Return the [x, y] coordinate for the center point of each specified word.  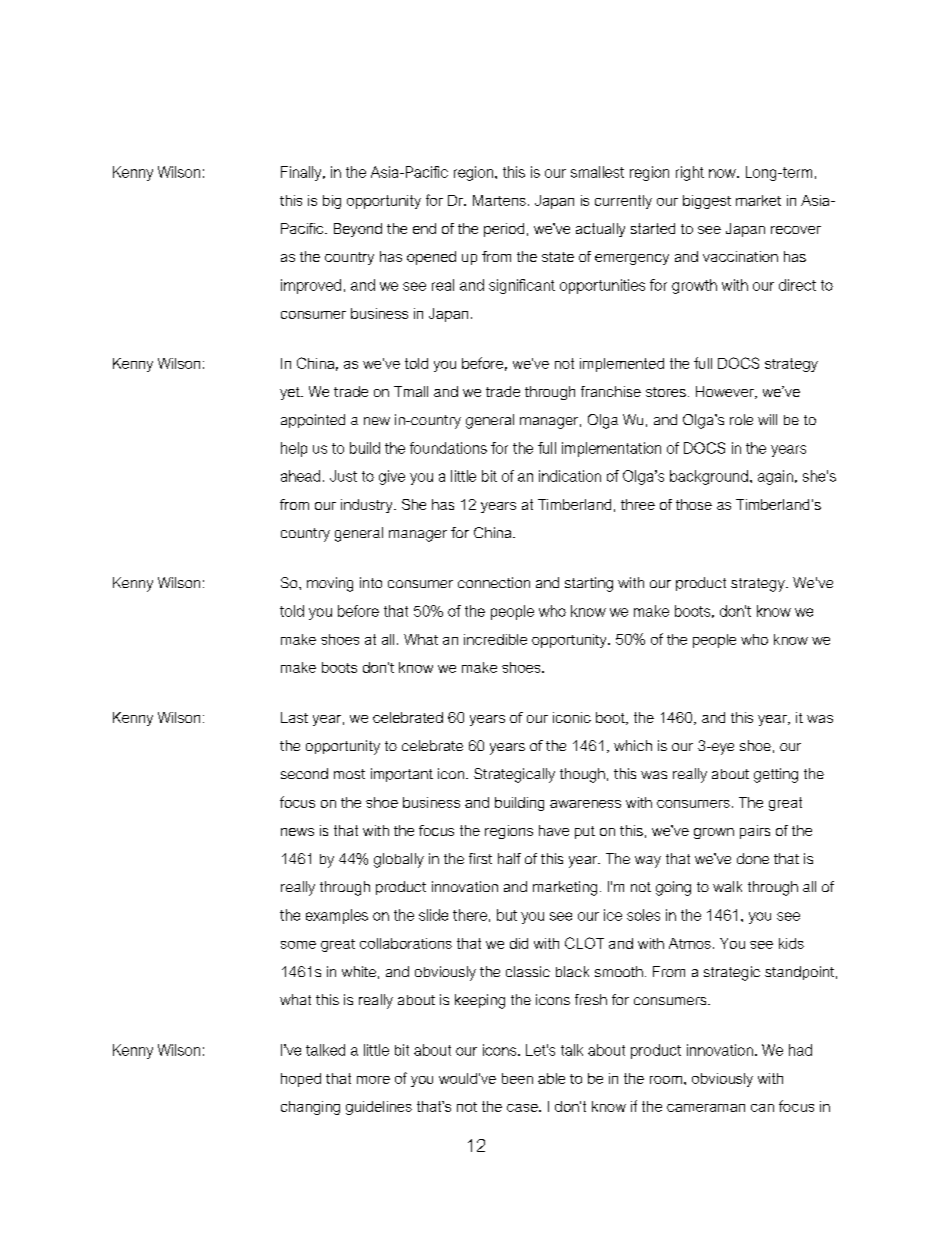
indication [570, 476]
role [741, 419]
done [753, 858]
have [554, 830]
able [551, 1078]
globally [399, 860]
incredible [495, 639]
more [373, 1080]
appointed [313, 421]
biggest [707, 202]
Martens [499, 200]
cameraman [706, 1108]
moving [330, 584]
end [424, 228]
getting [776, 775]
